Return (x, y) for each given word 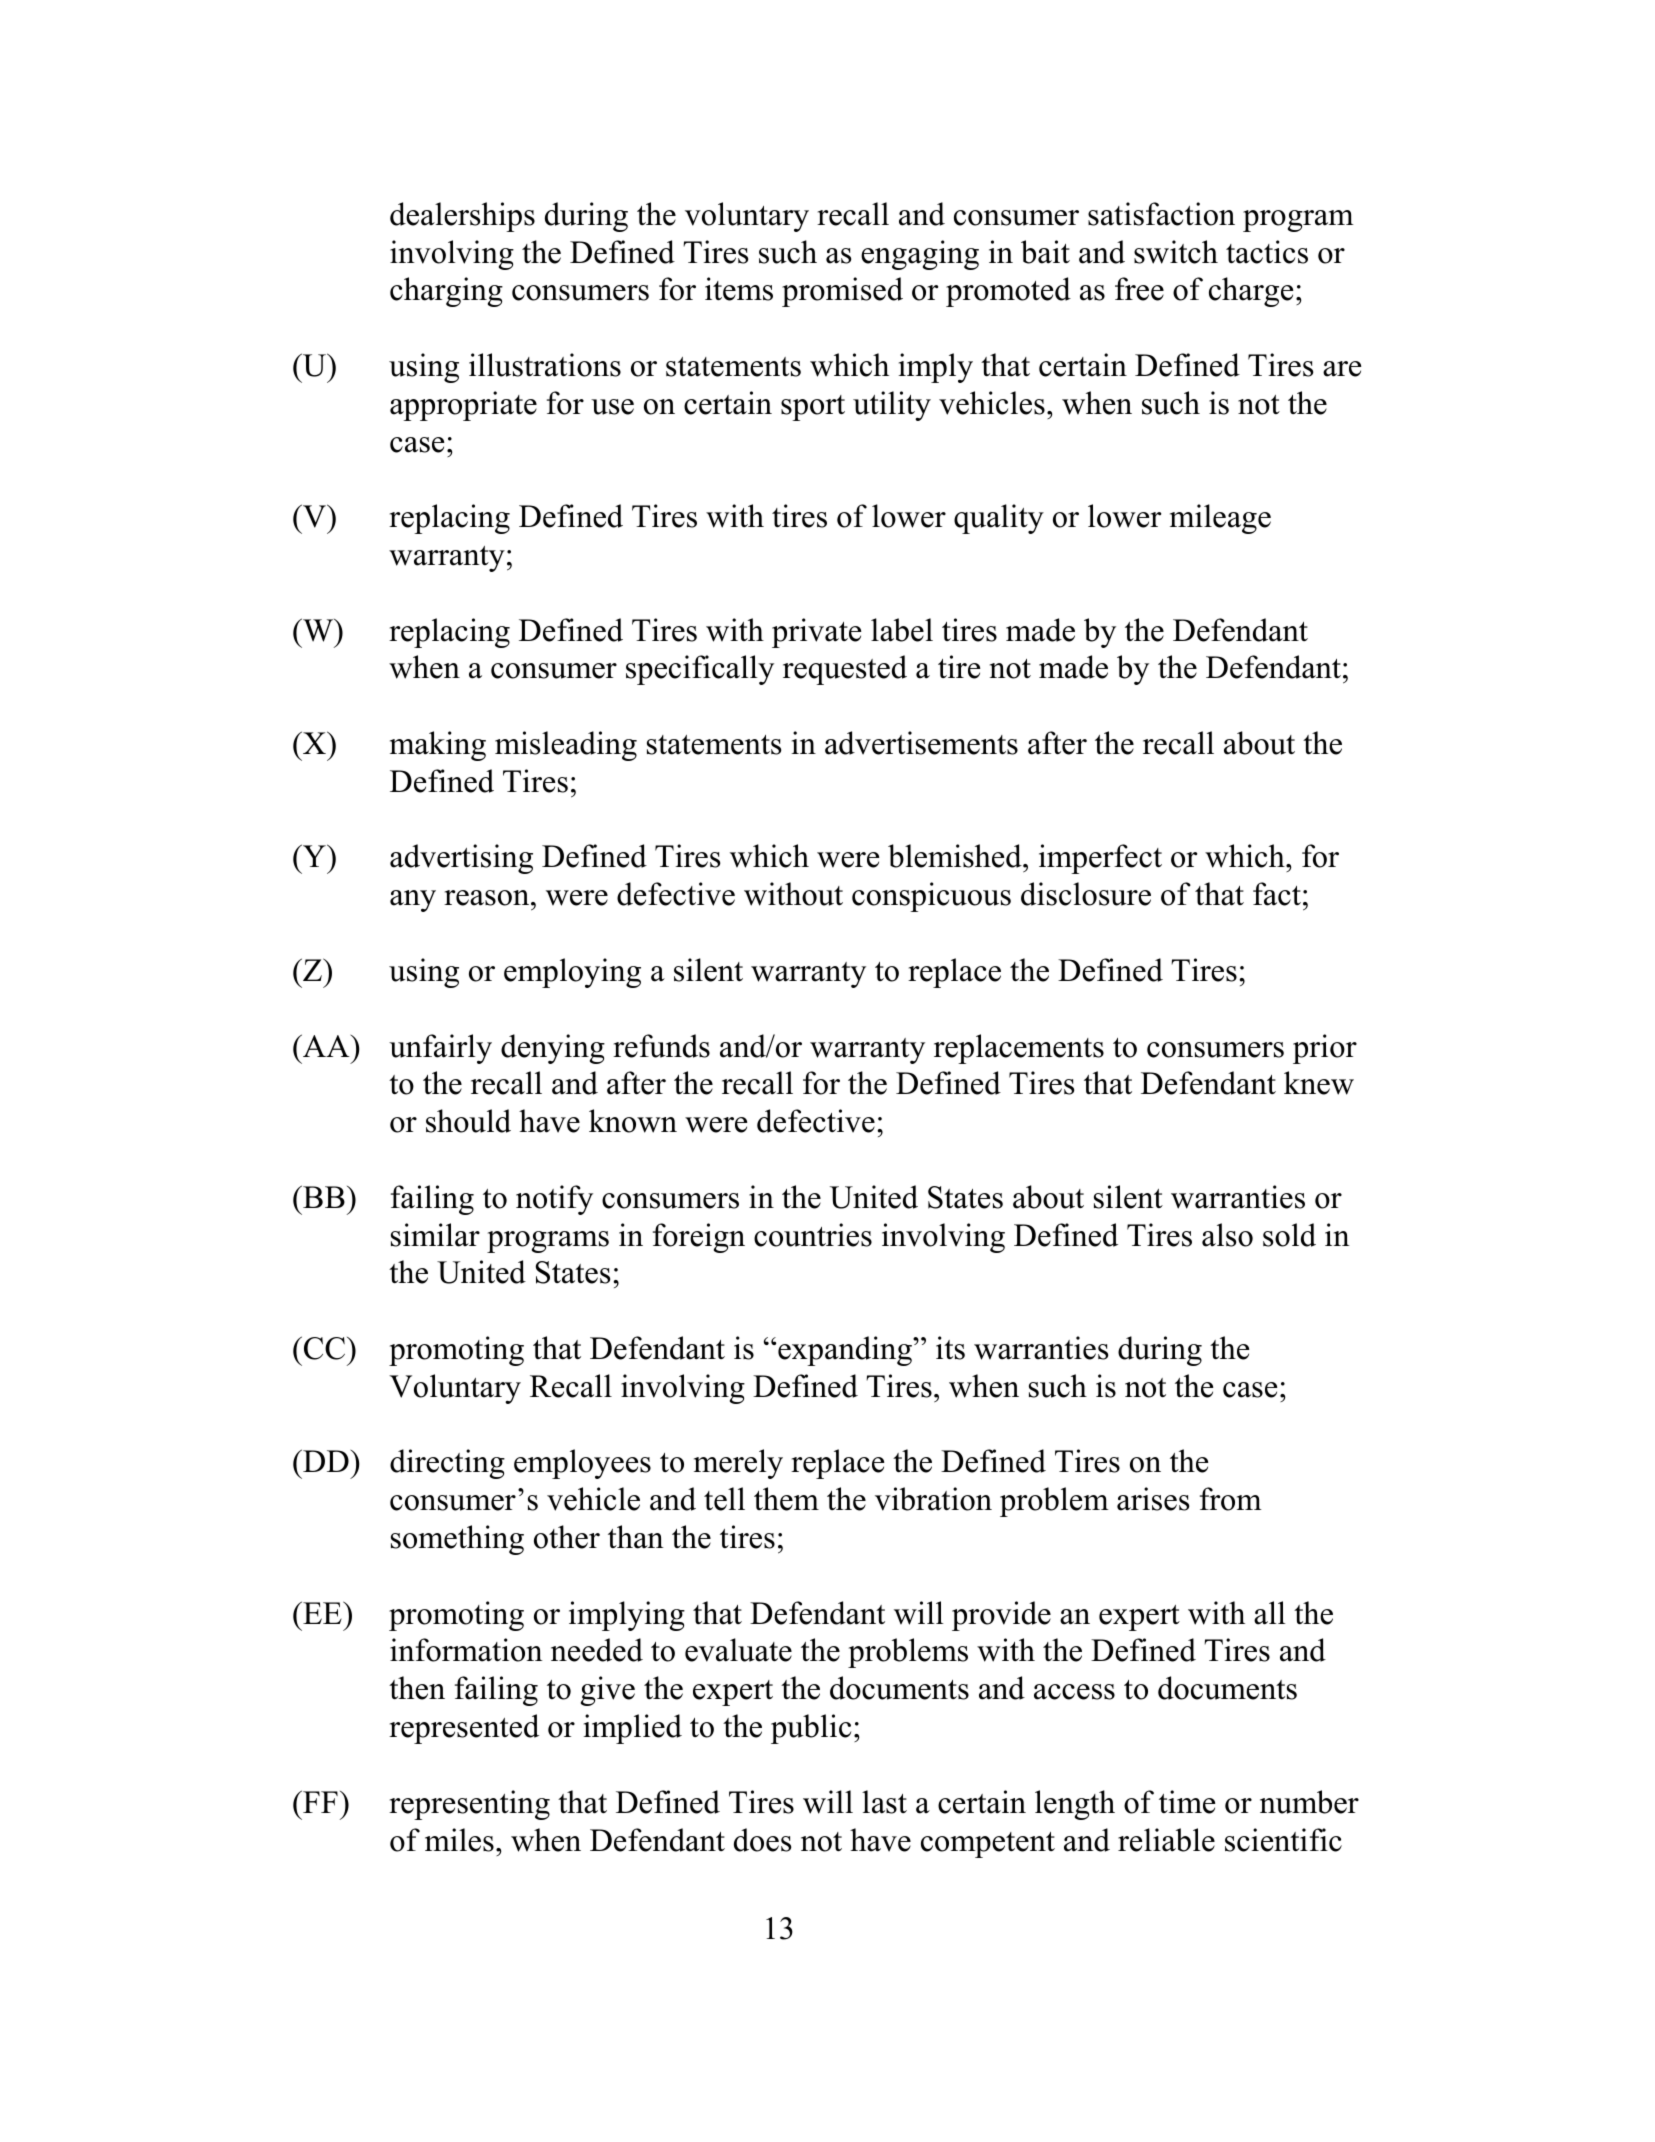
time (1187, 1802)
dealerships (462, 217)
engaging (920, 255)
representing (469, 1805)
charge (1251, 292)
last (884, 1802)
